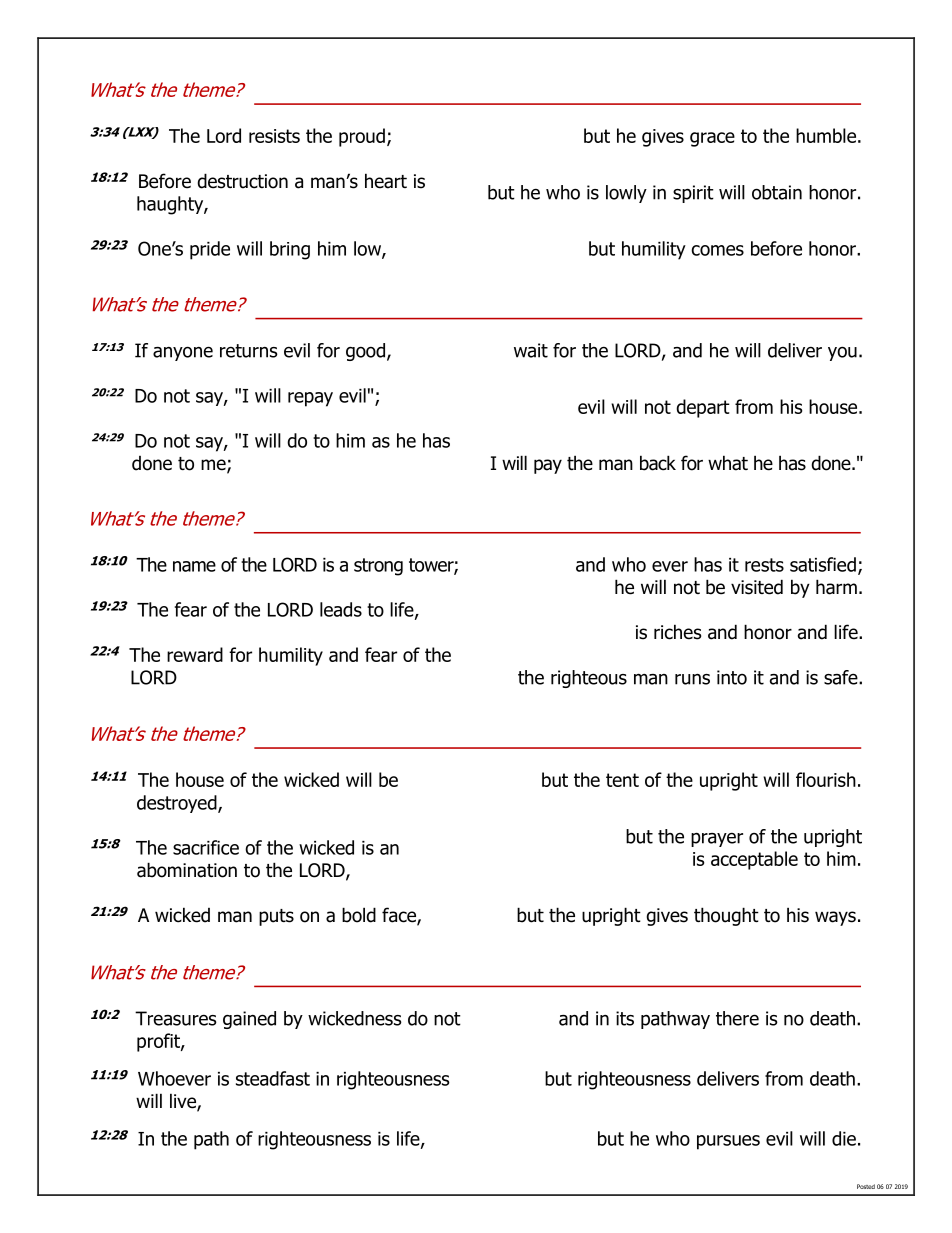  I want to click on reward, so click(195, 654).
